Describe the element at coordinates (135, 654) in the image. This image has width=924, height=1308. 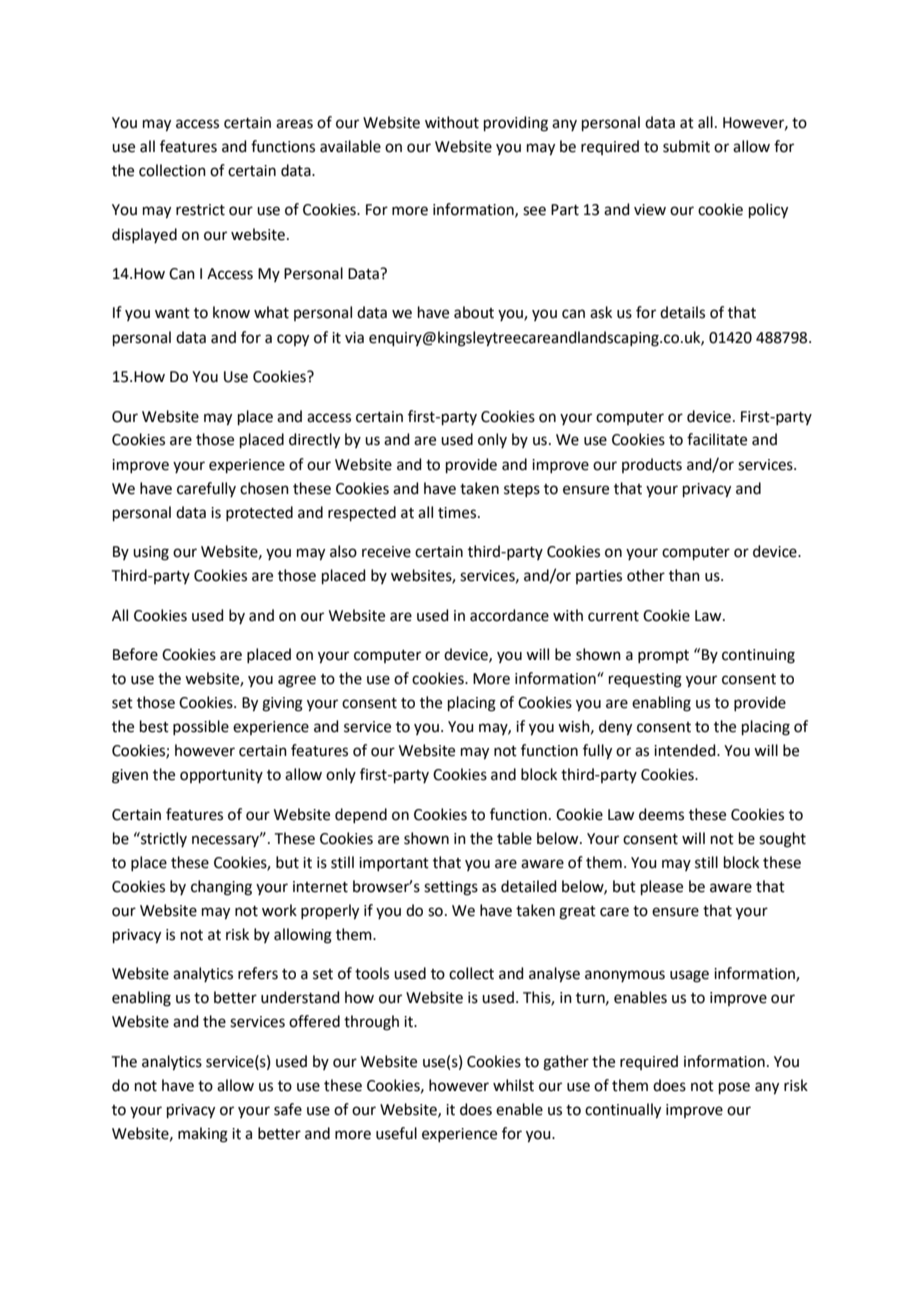
I see `Before` at that location.
